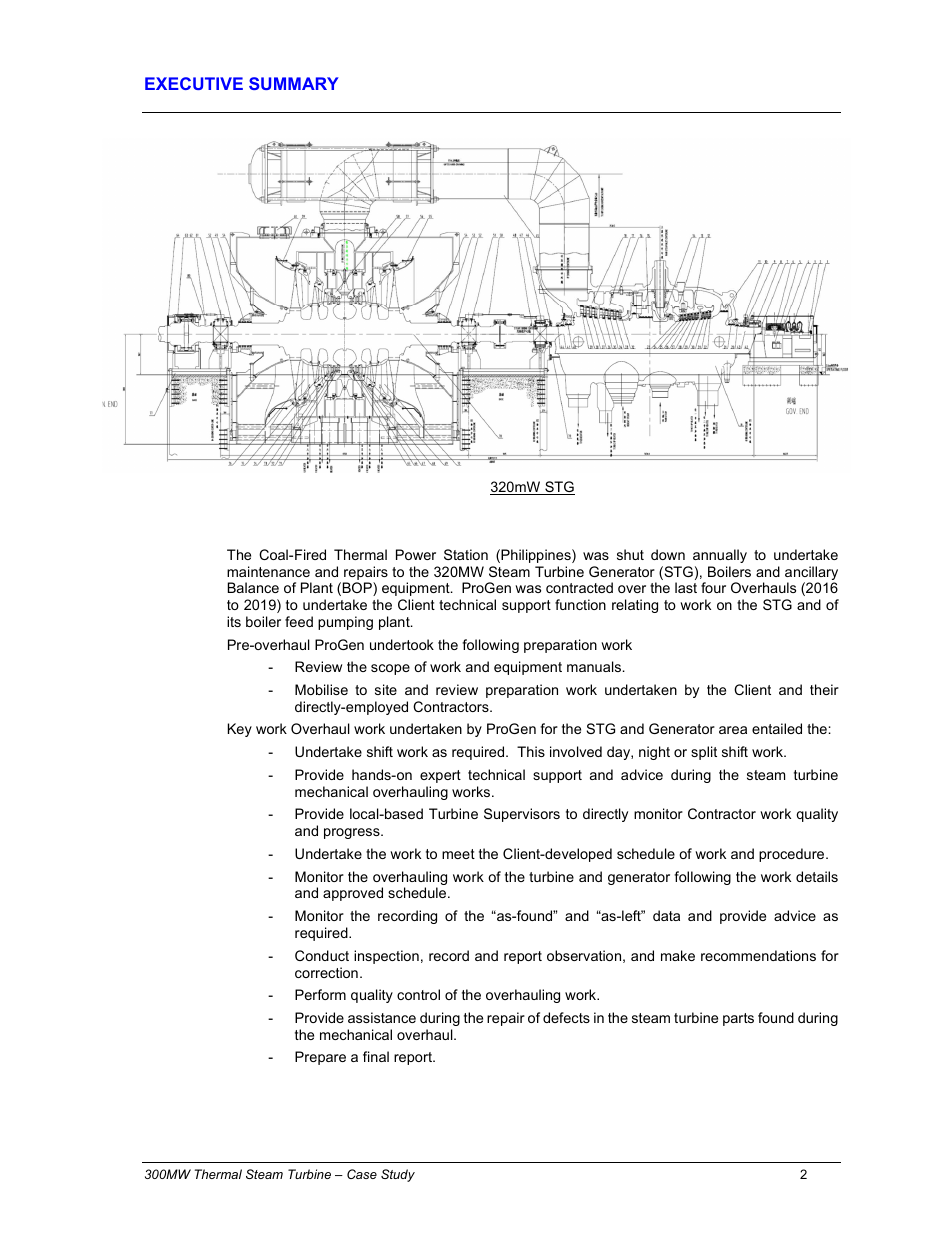 The width and height of the screenshot is (952, 1233). Describe the element at coordinates (299, 621) in the screenshot. I see `feed` at that location.
